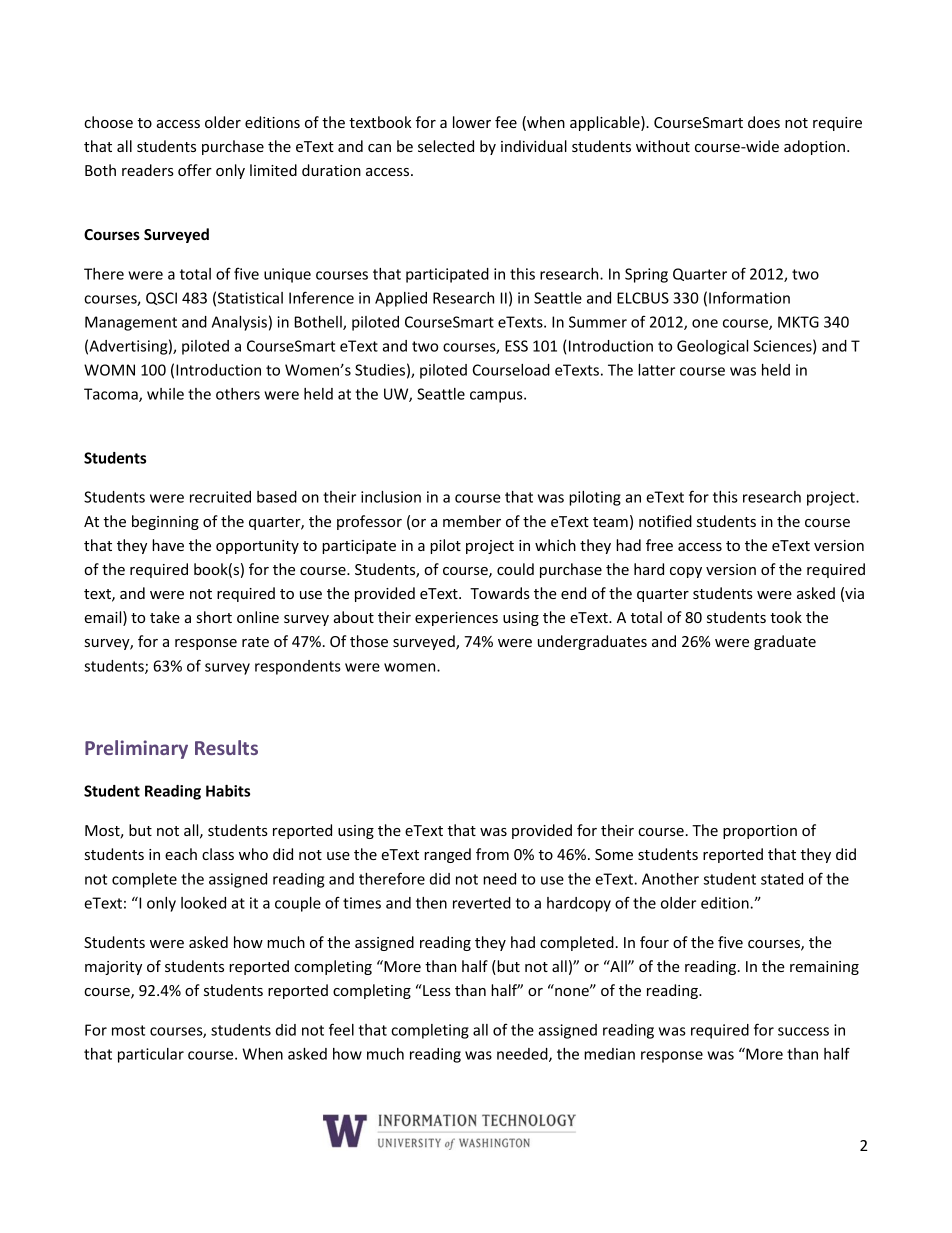 Image resolution: width=952 pixels, height=1233 pixels. I want to click on while, so click(165, 394).
